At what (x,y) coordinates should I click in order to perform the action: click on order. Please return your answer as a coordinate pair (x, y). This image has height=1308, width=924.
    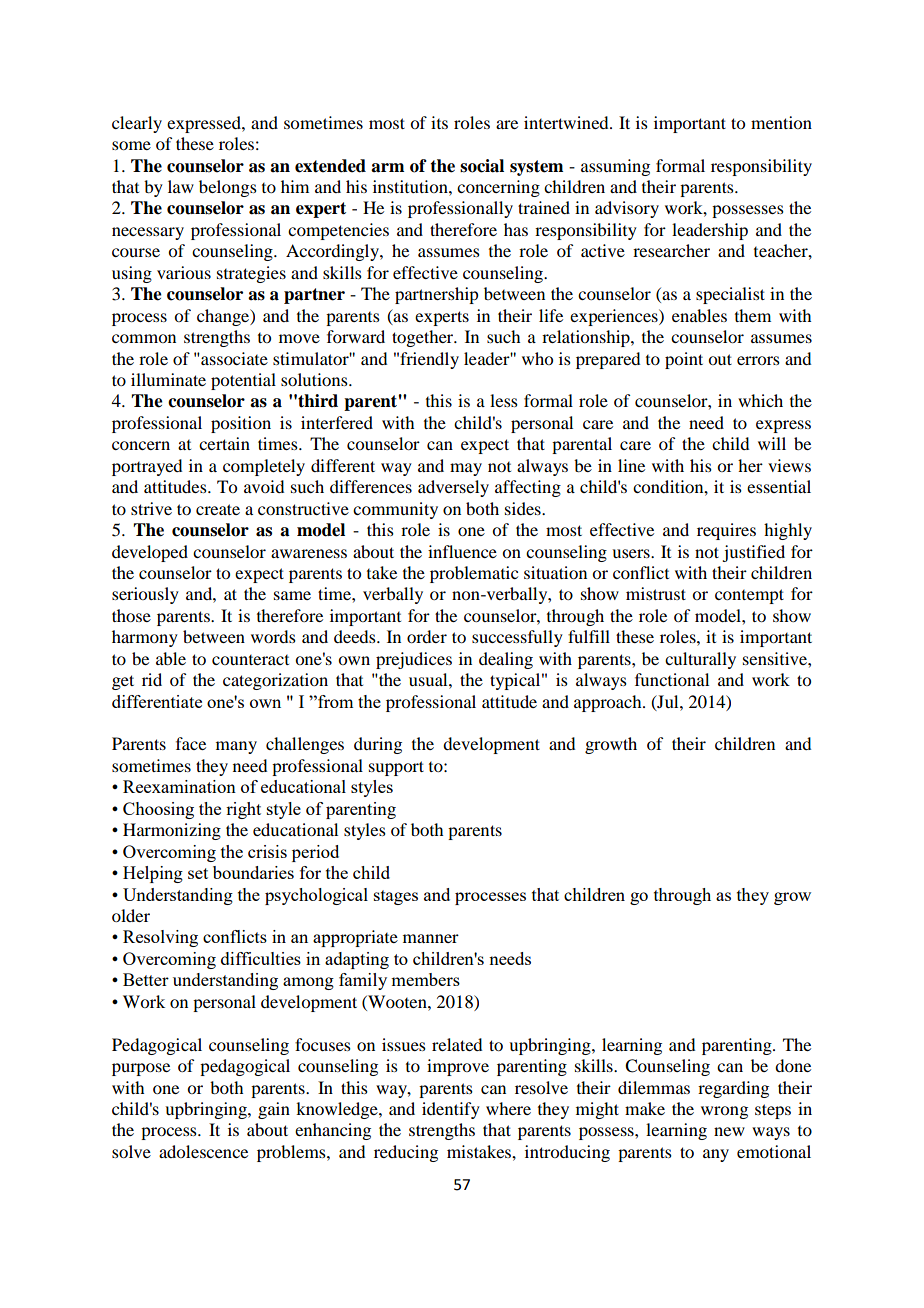
    Looking at the image, I should click on (427, 636).
